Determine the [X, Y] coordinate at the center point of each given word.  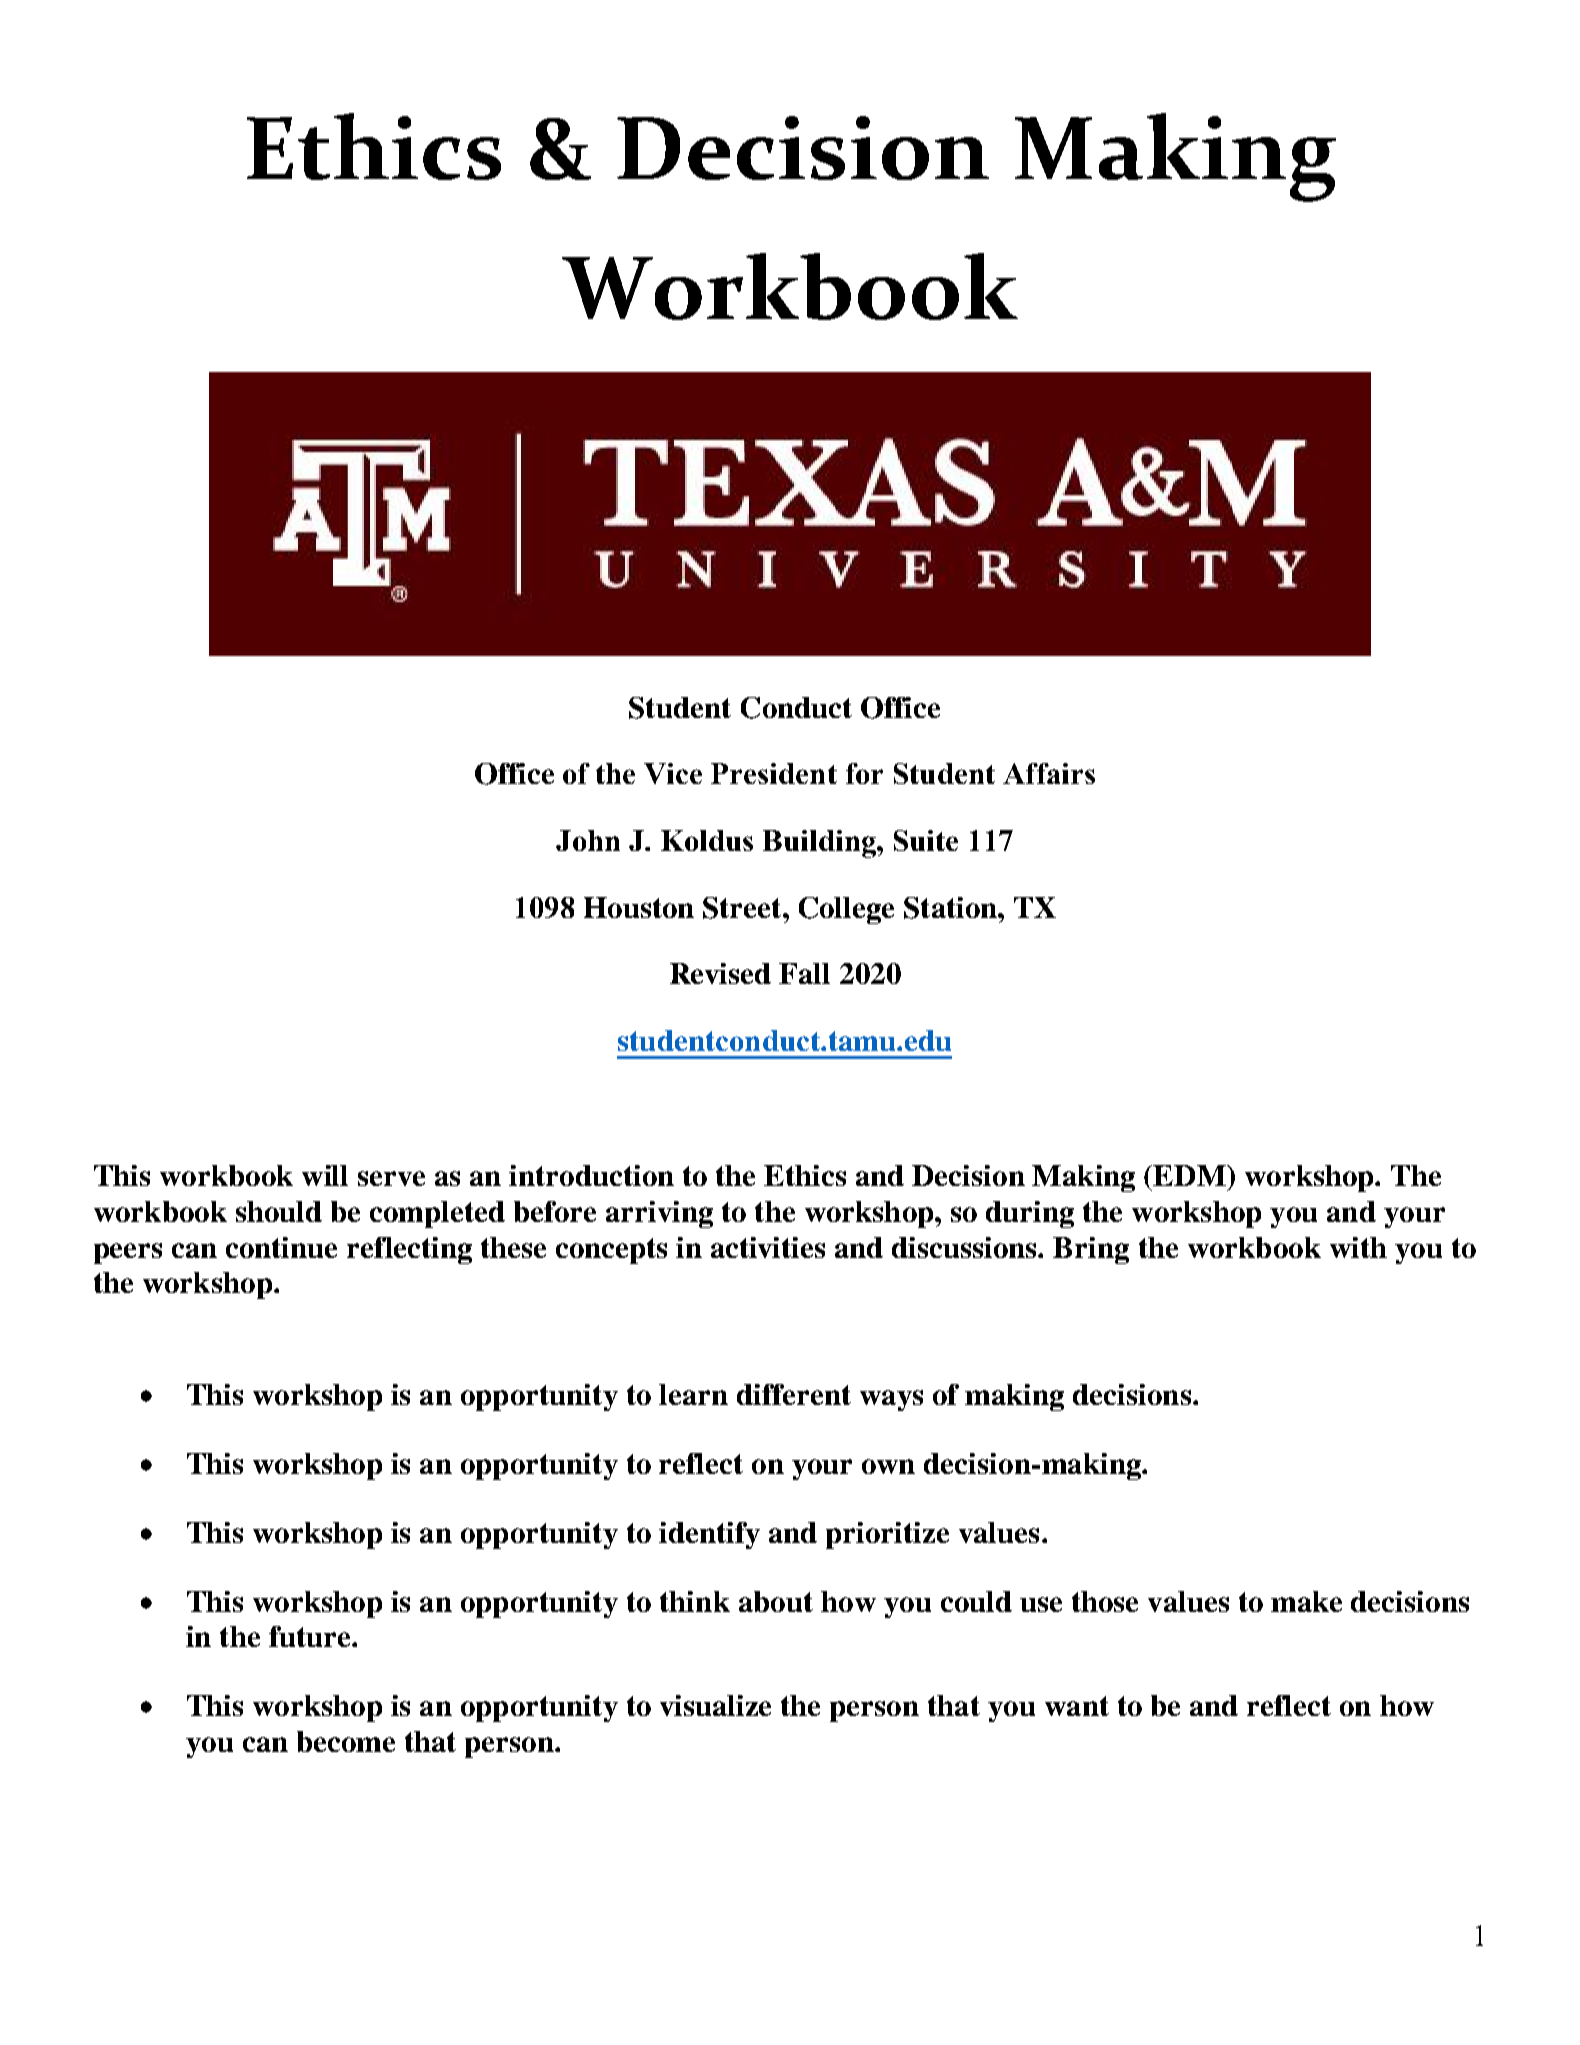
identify [709, 1535]
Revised [720, 973]
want [1077, 1706]
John [588, 840]
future [311, 1636]
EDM [1190, 1175]
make [1306, 1601]
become [346, 1741]
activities [768, 1247]
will [325, 1175]
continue [281, 1247]
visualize [715, 1705]
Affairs [1049, 773]
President [774, 773]
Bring [1091, 1250]
